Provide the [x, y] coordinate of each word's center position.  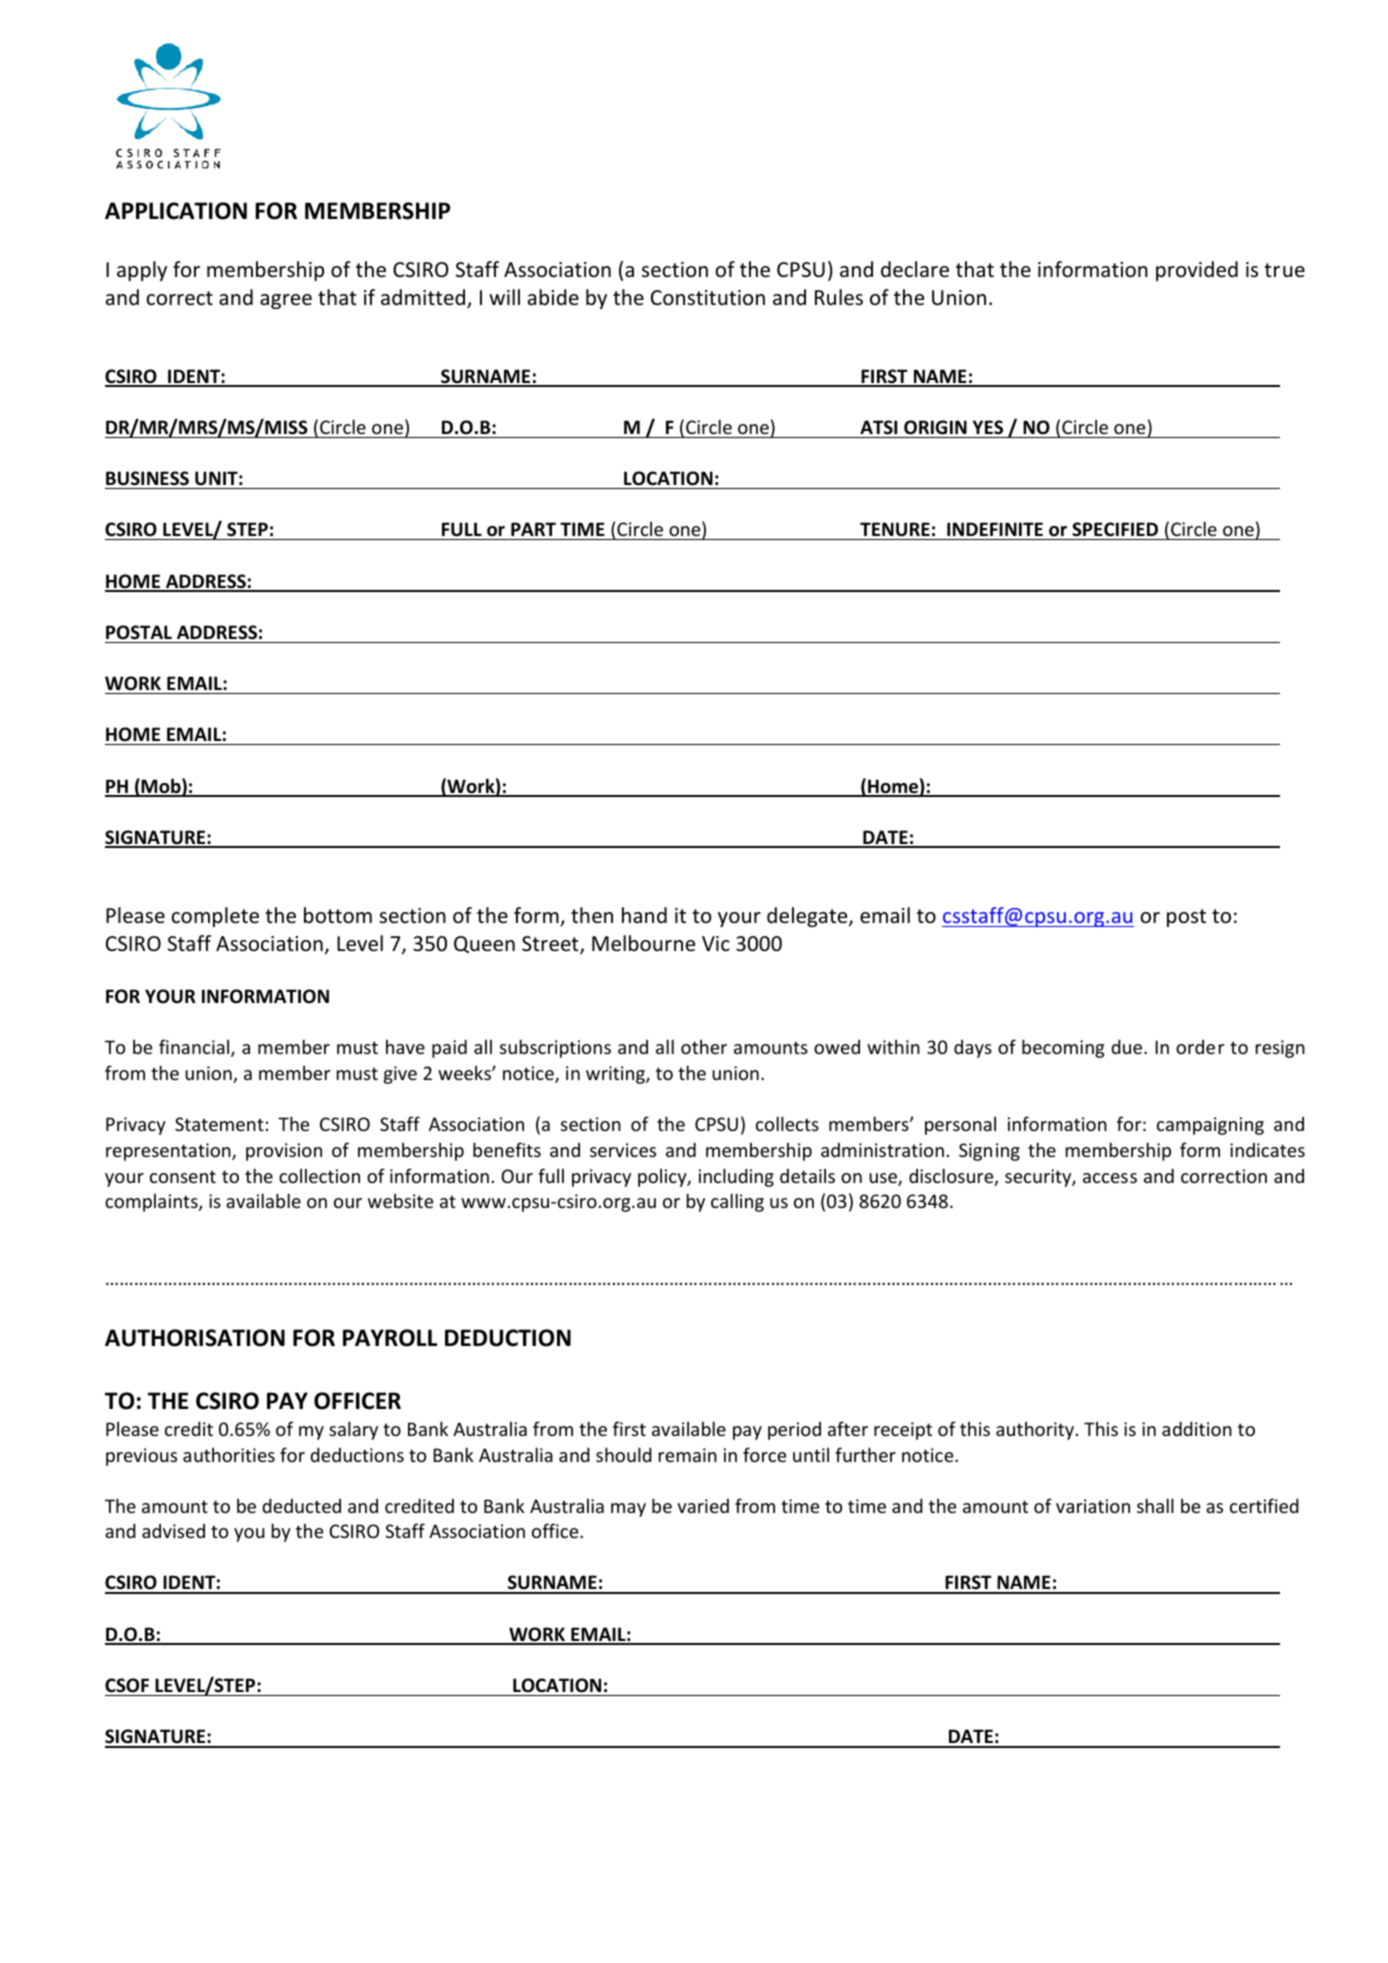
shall [1155, 1505]
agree [286, 301]
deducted [301, 1505]
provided [1197, 271]
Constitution [708, 298]
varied [703, 1506]
